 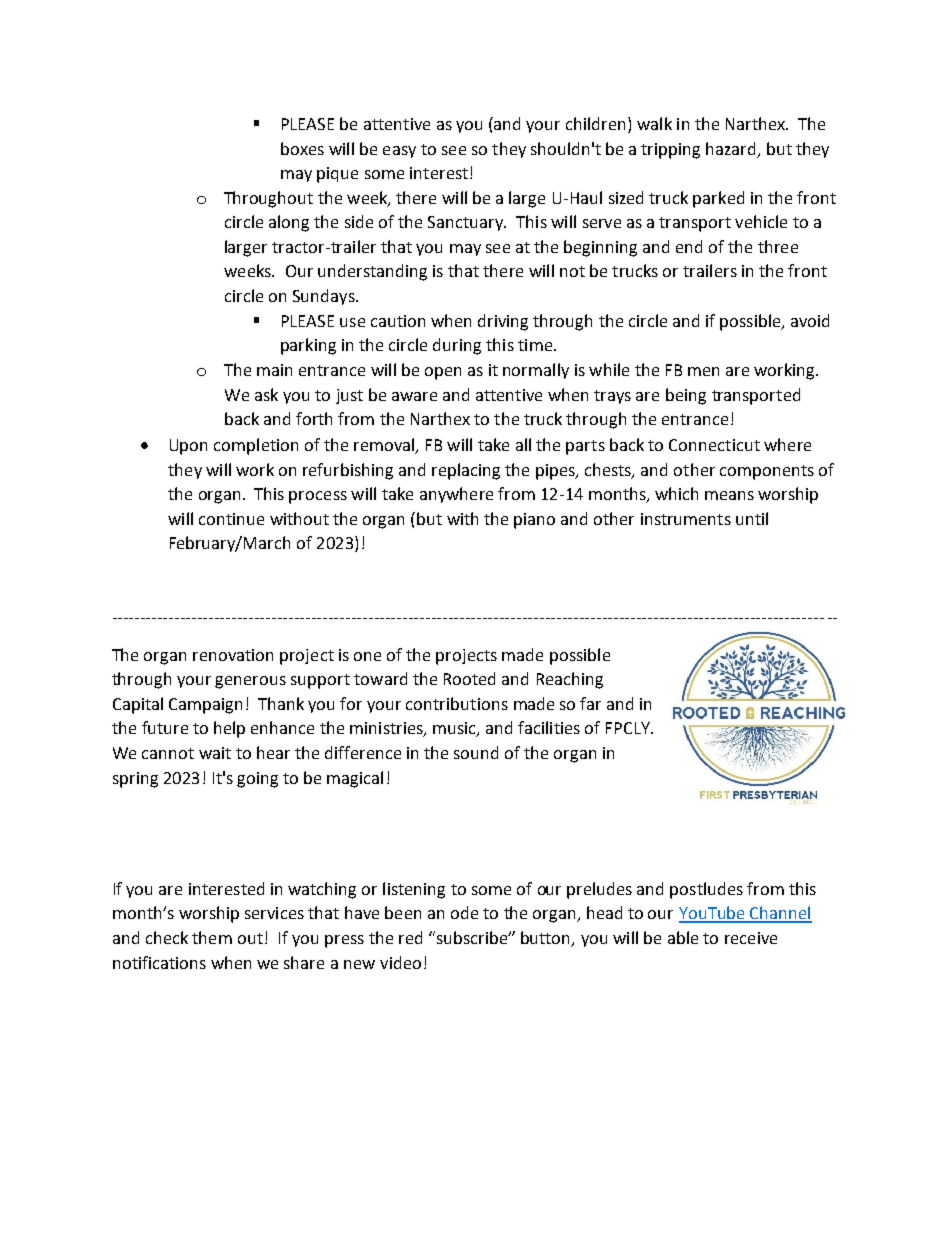 I want to click on ask, so click(x=266, y=394).
